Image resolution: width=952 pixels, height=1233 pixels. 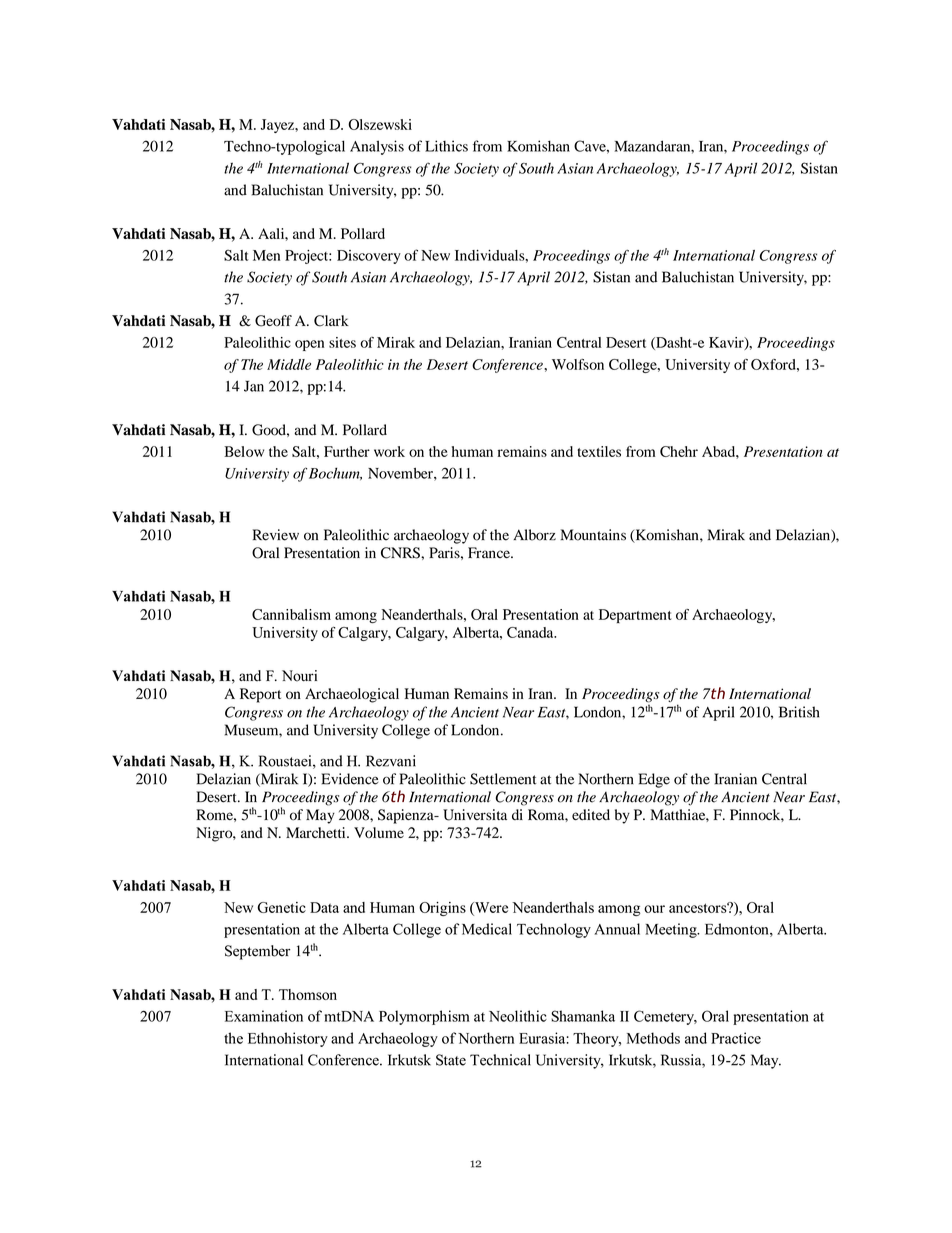 I want to click on textiles, so click(x=599, y=451).
